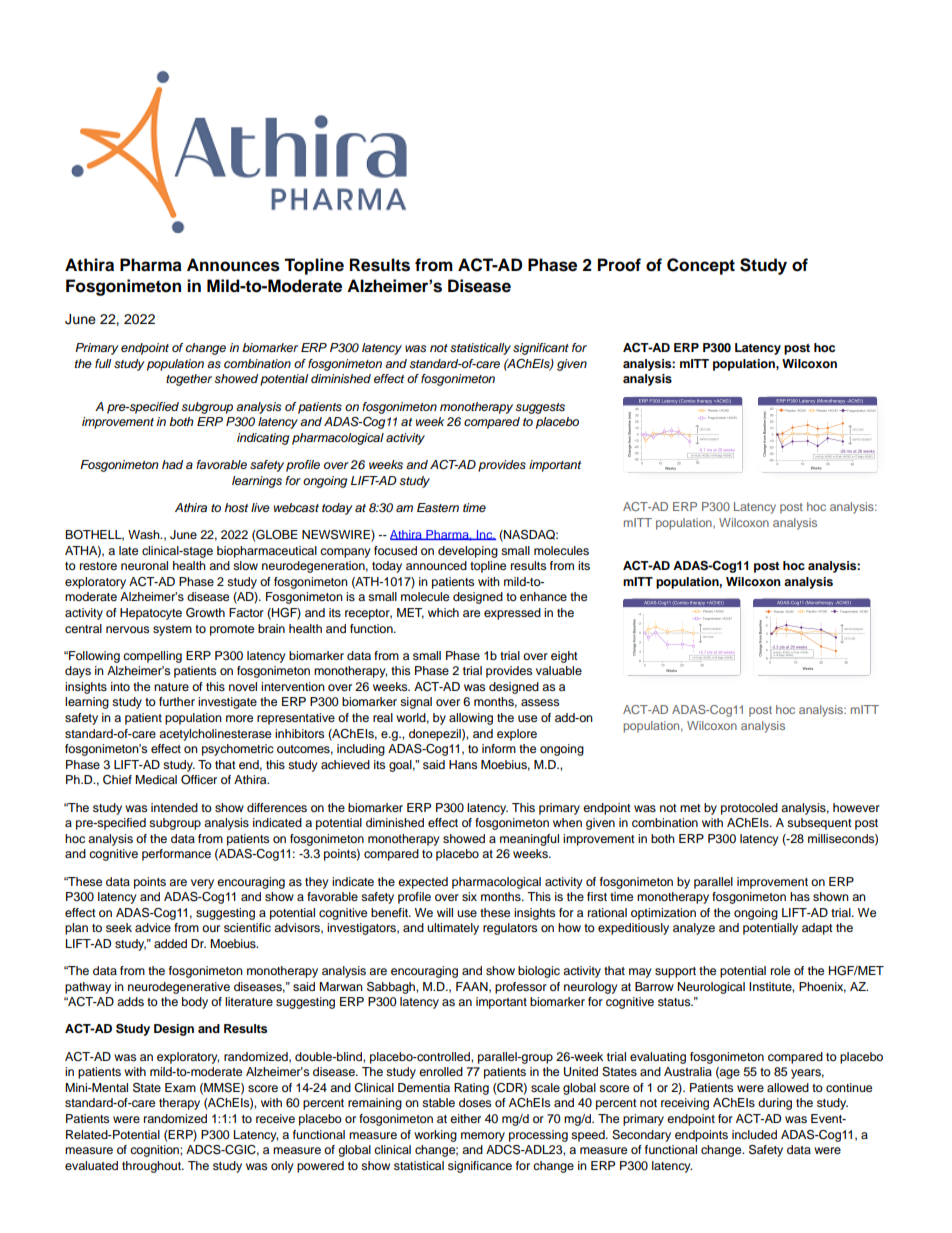  I want to click on neuronal, so click(144, 565).
